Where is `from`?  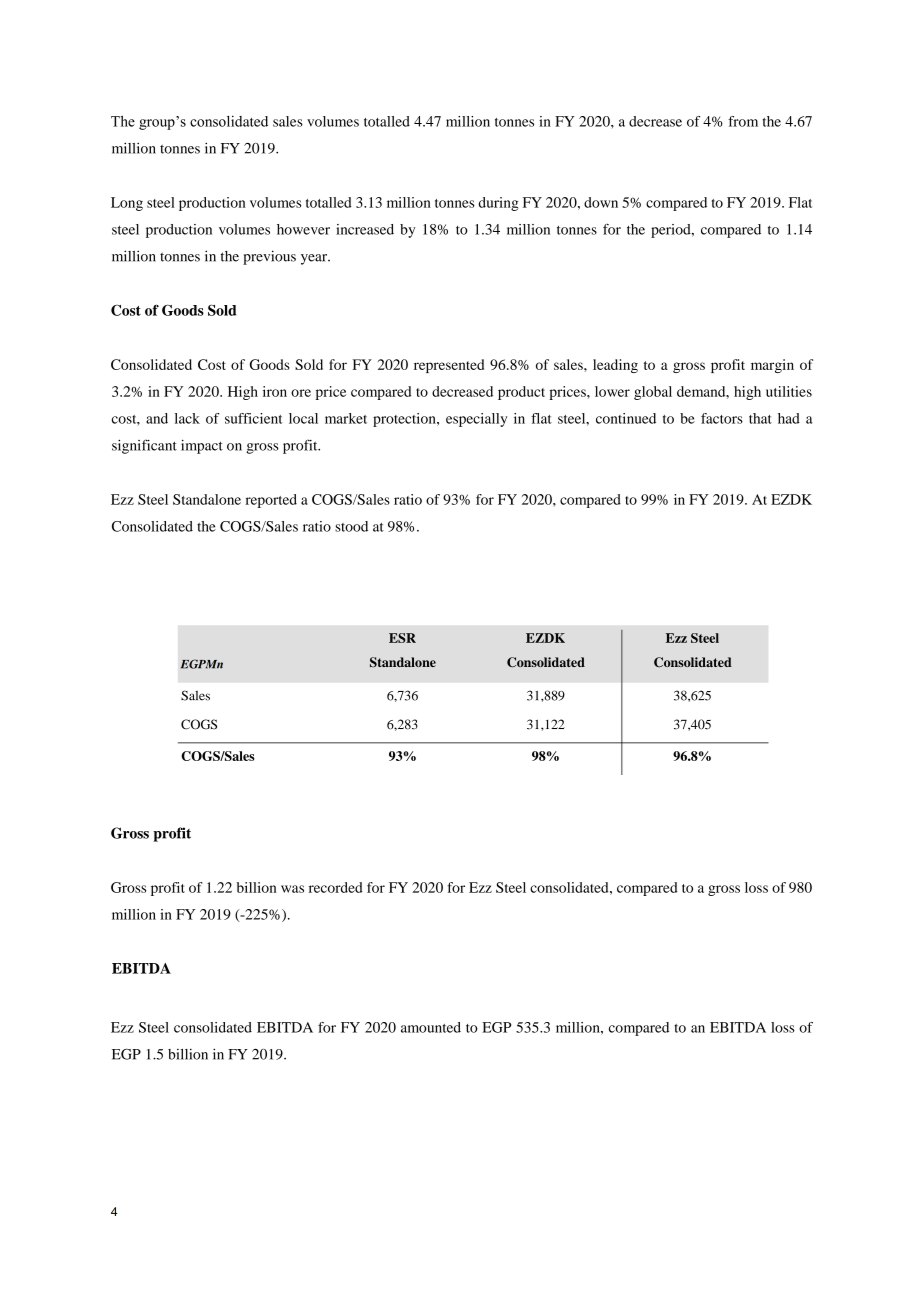
from is located at coordinates (743, 121).
